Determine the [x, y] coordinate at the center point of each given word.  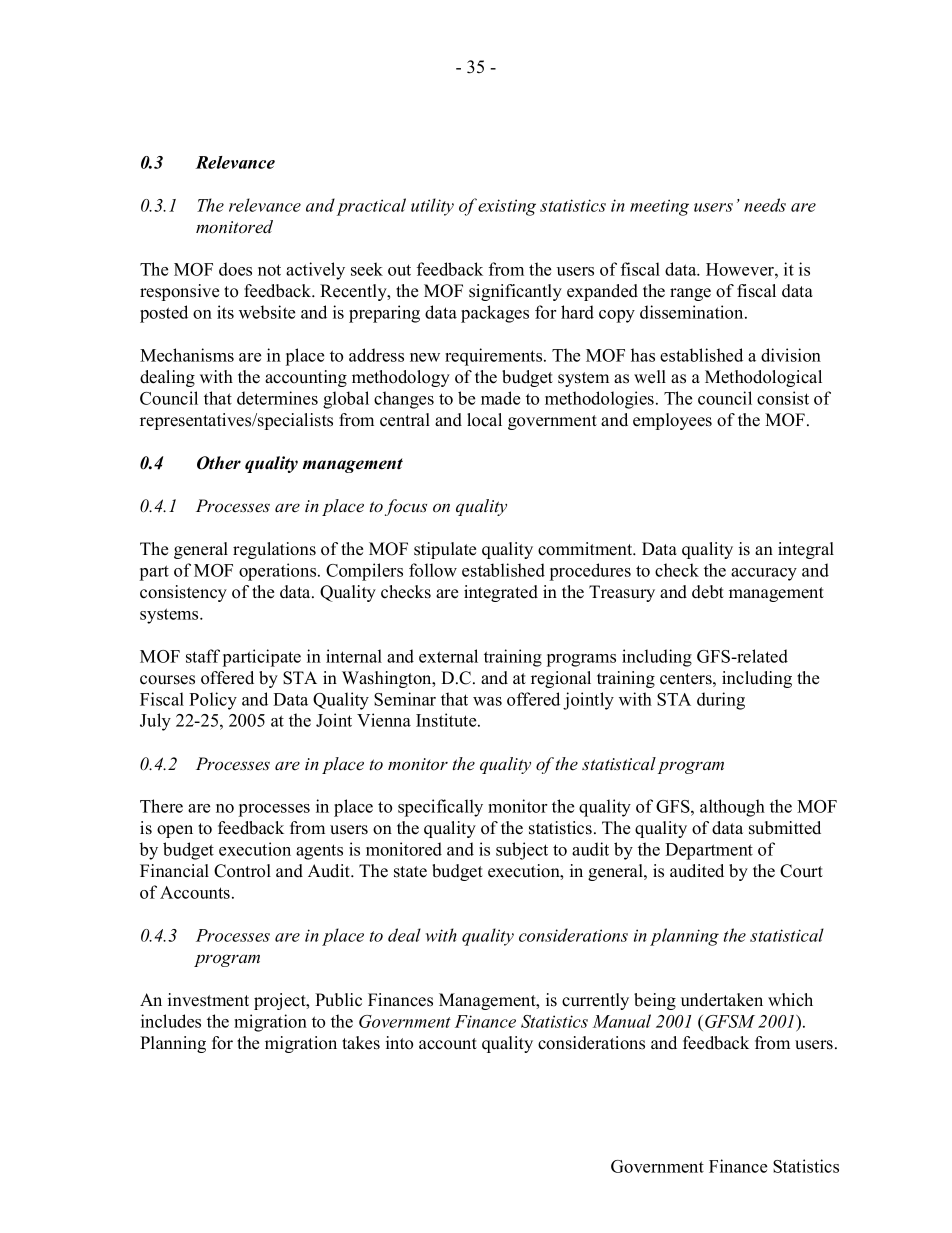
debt [708, 592]
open [175, 831]
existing [507, 207]
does [235, 269]
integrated [501, 593]
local [484, 420]
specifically [440, 808]
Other [219, 463]
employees [672, 421]
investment [208, 1000]
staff [203, 656]
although [732, 808]
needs [765, 205]
